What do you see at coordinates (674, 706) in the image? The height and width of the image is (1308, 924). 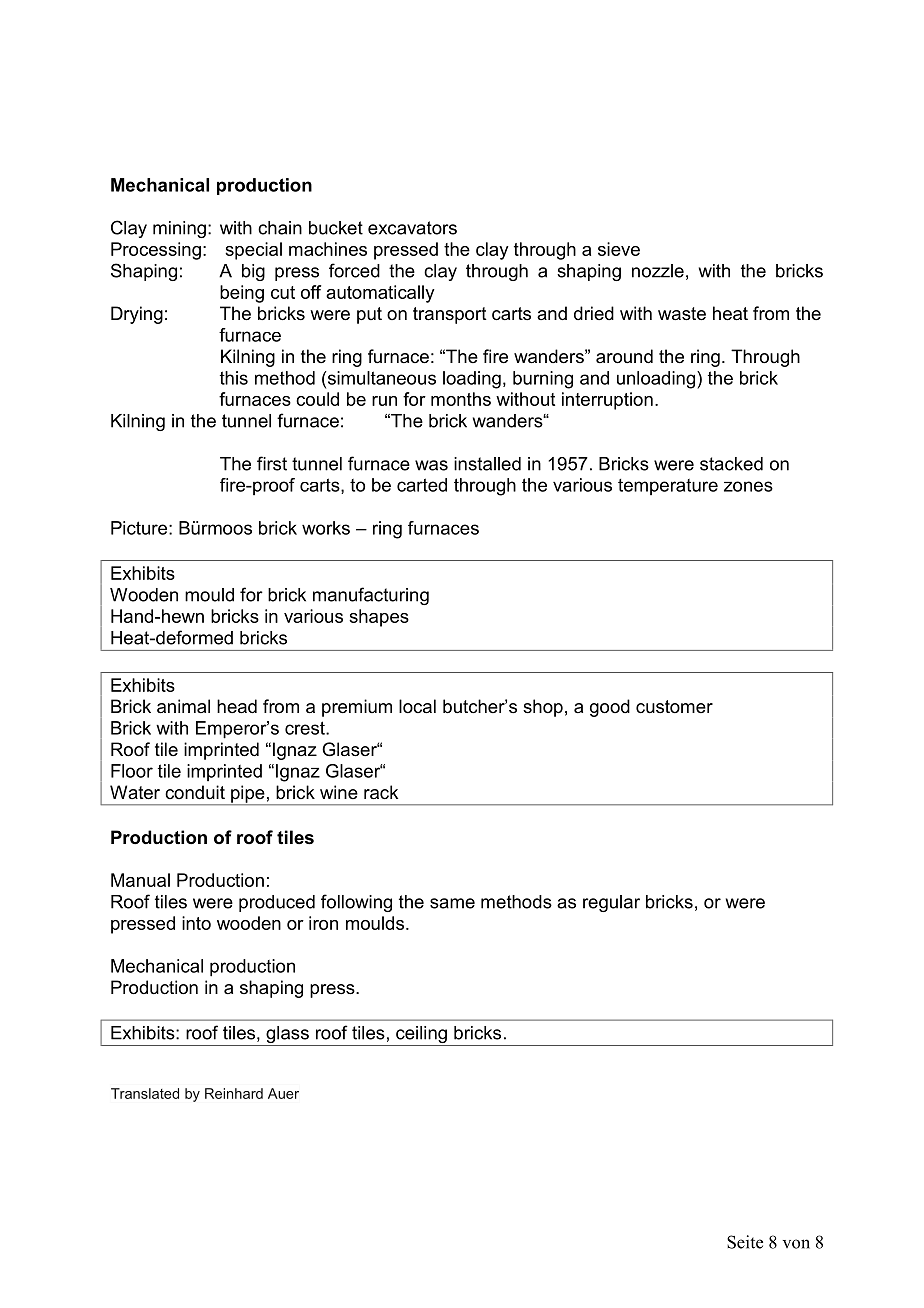 I see `customer` at bounding box center [674, 706].
